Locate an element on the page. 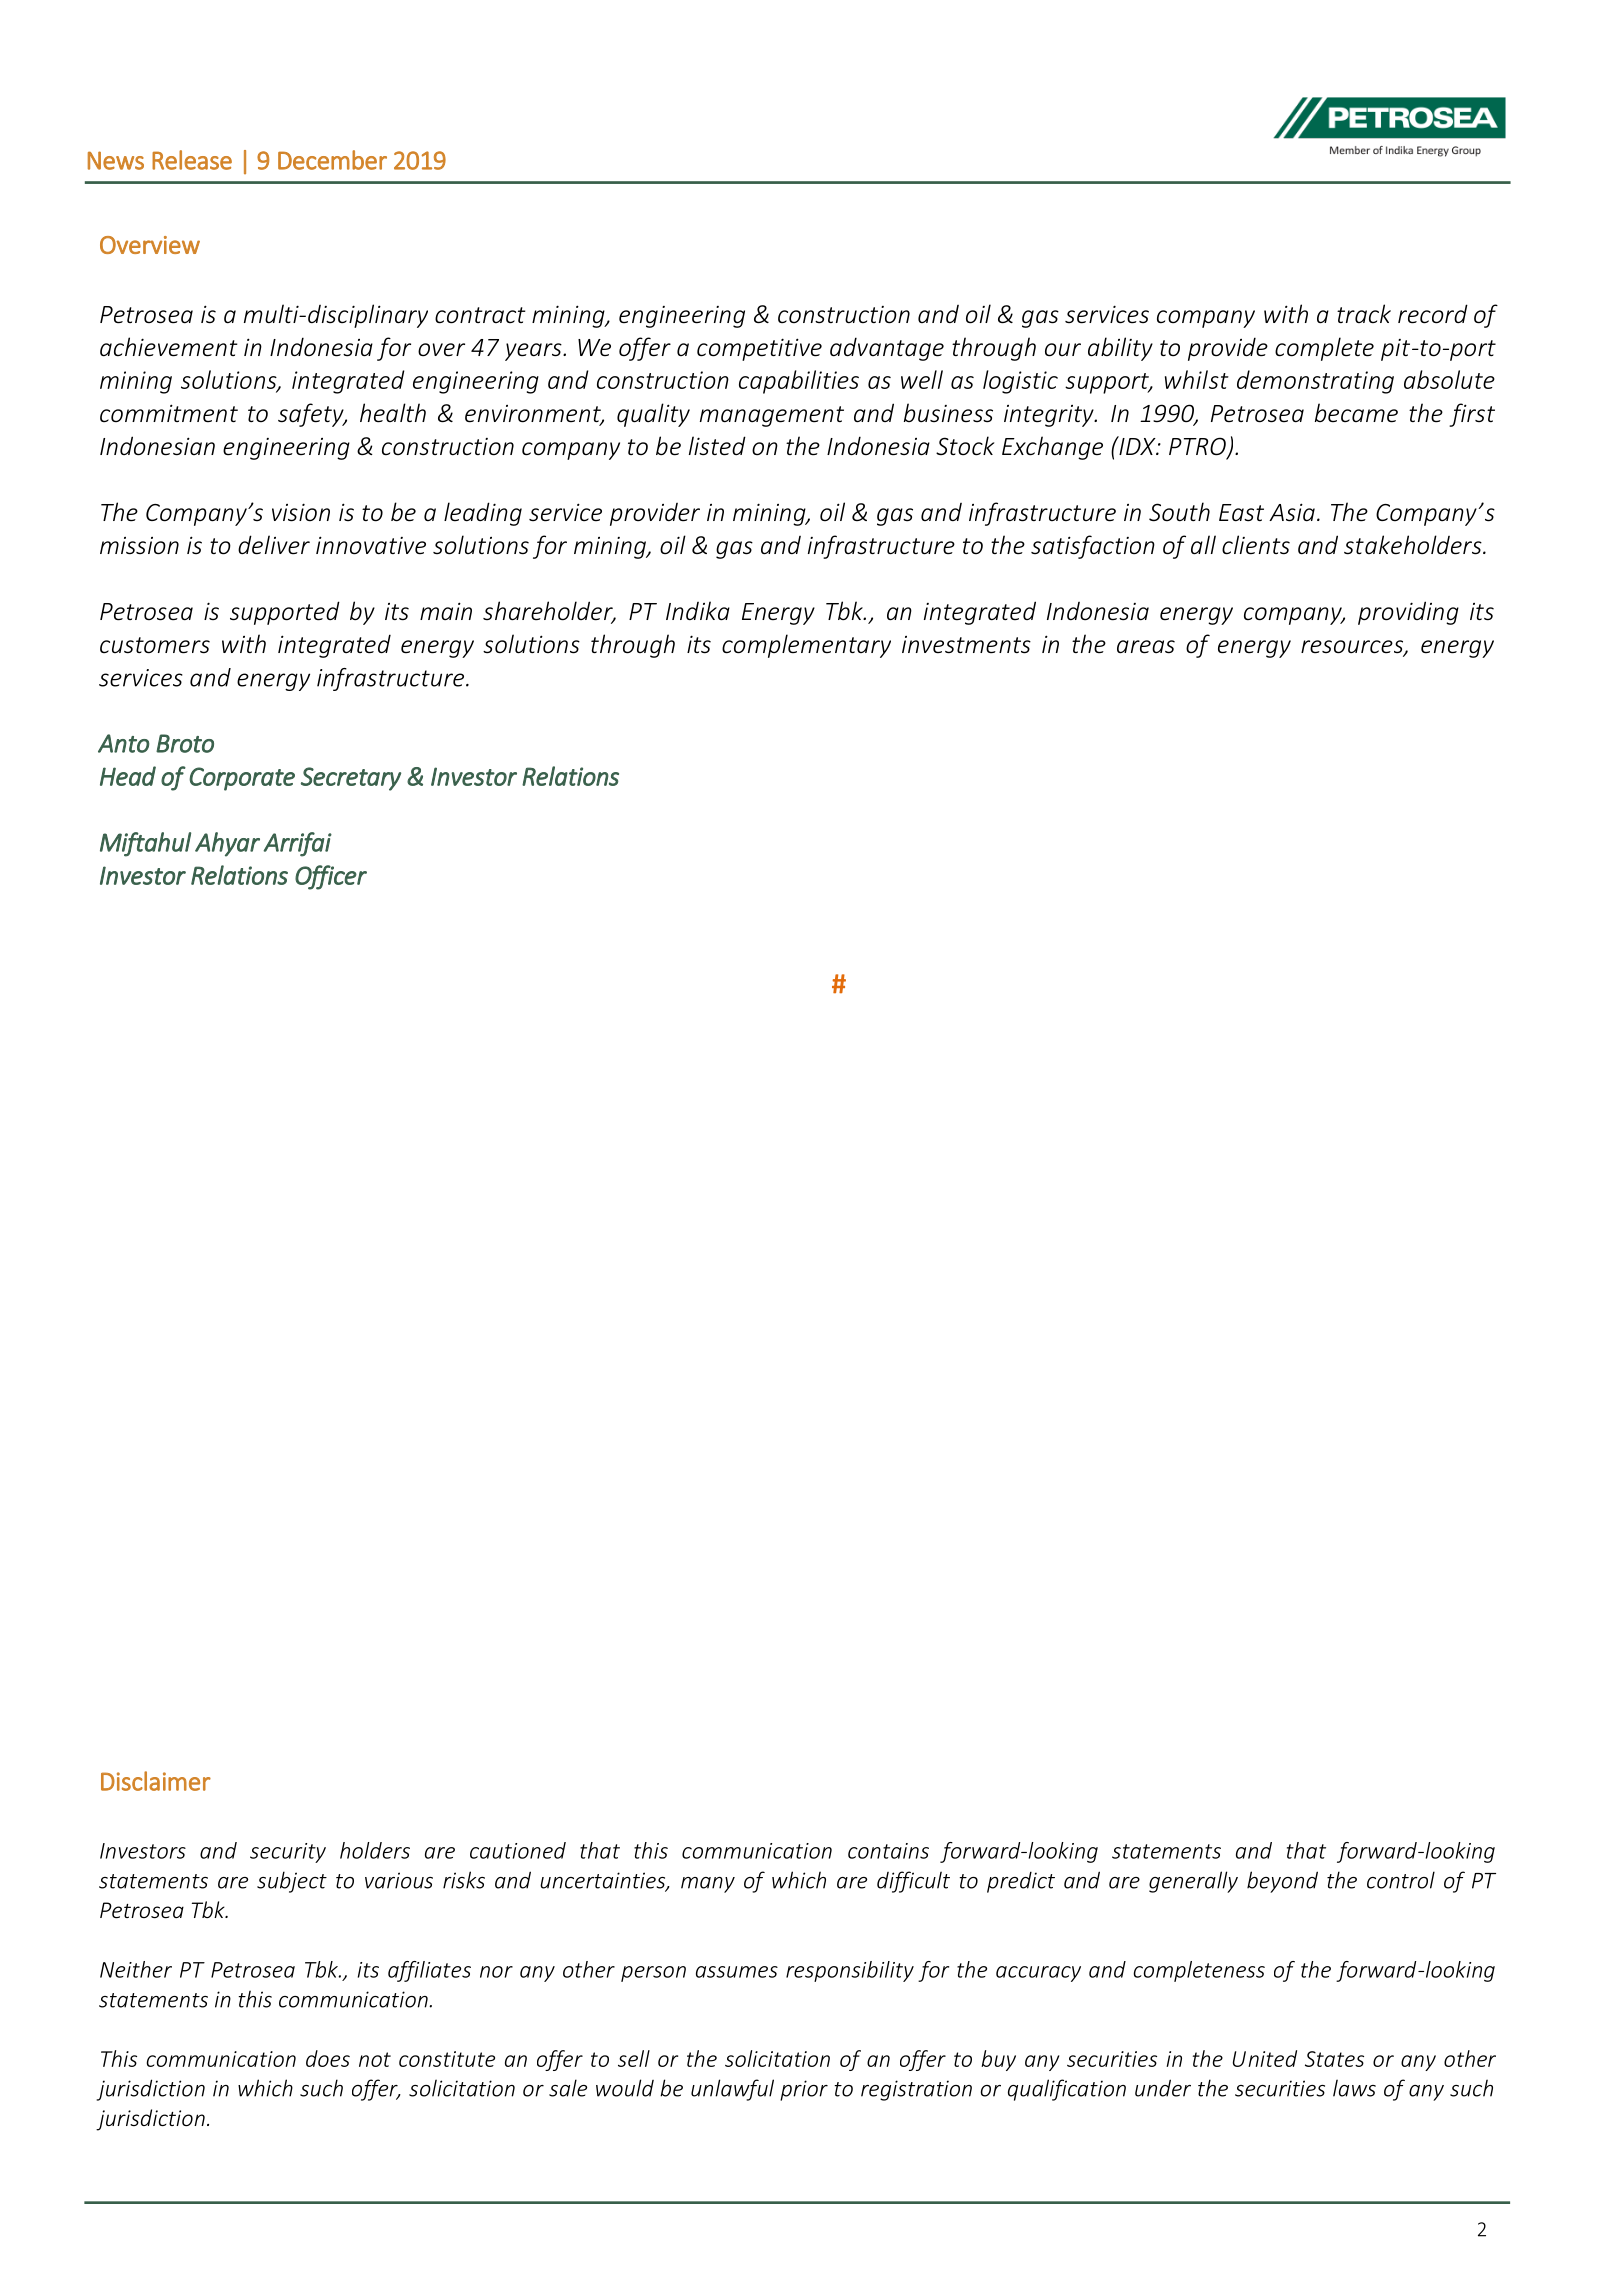 This page has width=1610, height=2277. complementary is located at coordinates (806, 646).
